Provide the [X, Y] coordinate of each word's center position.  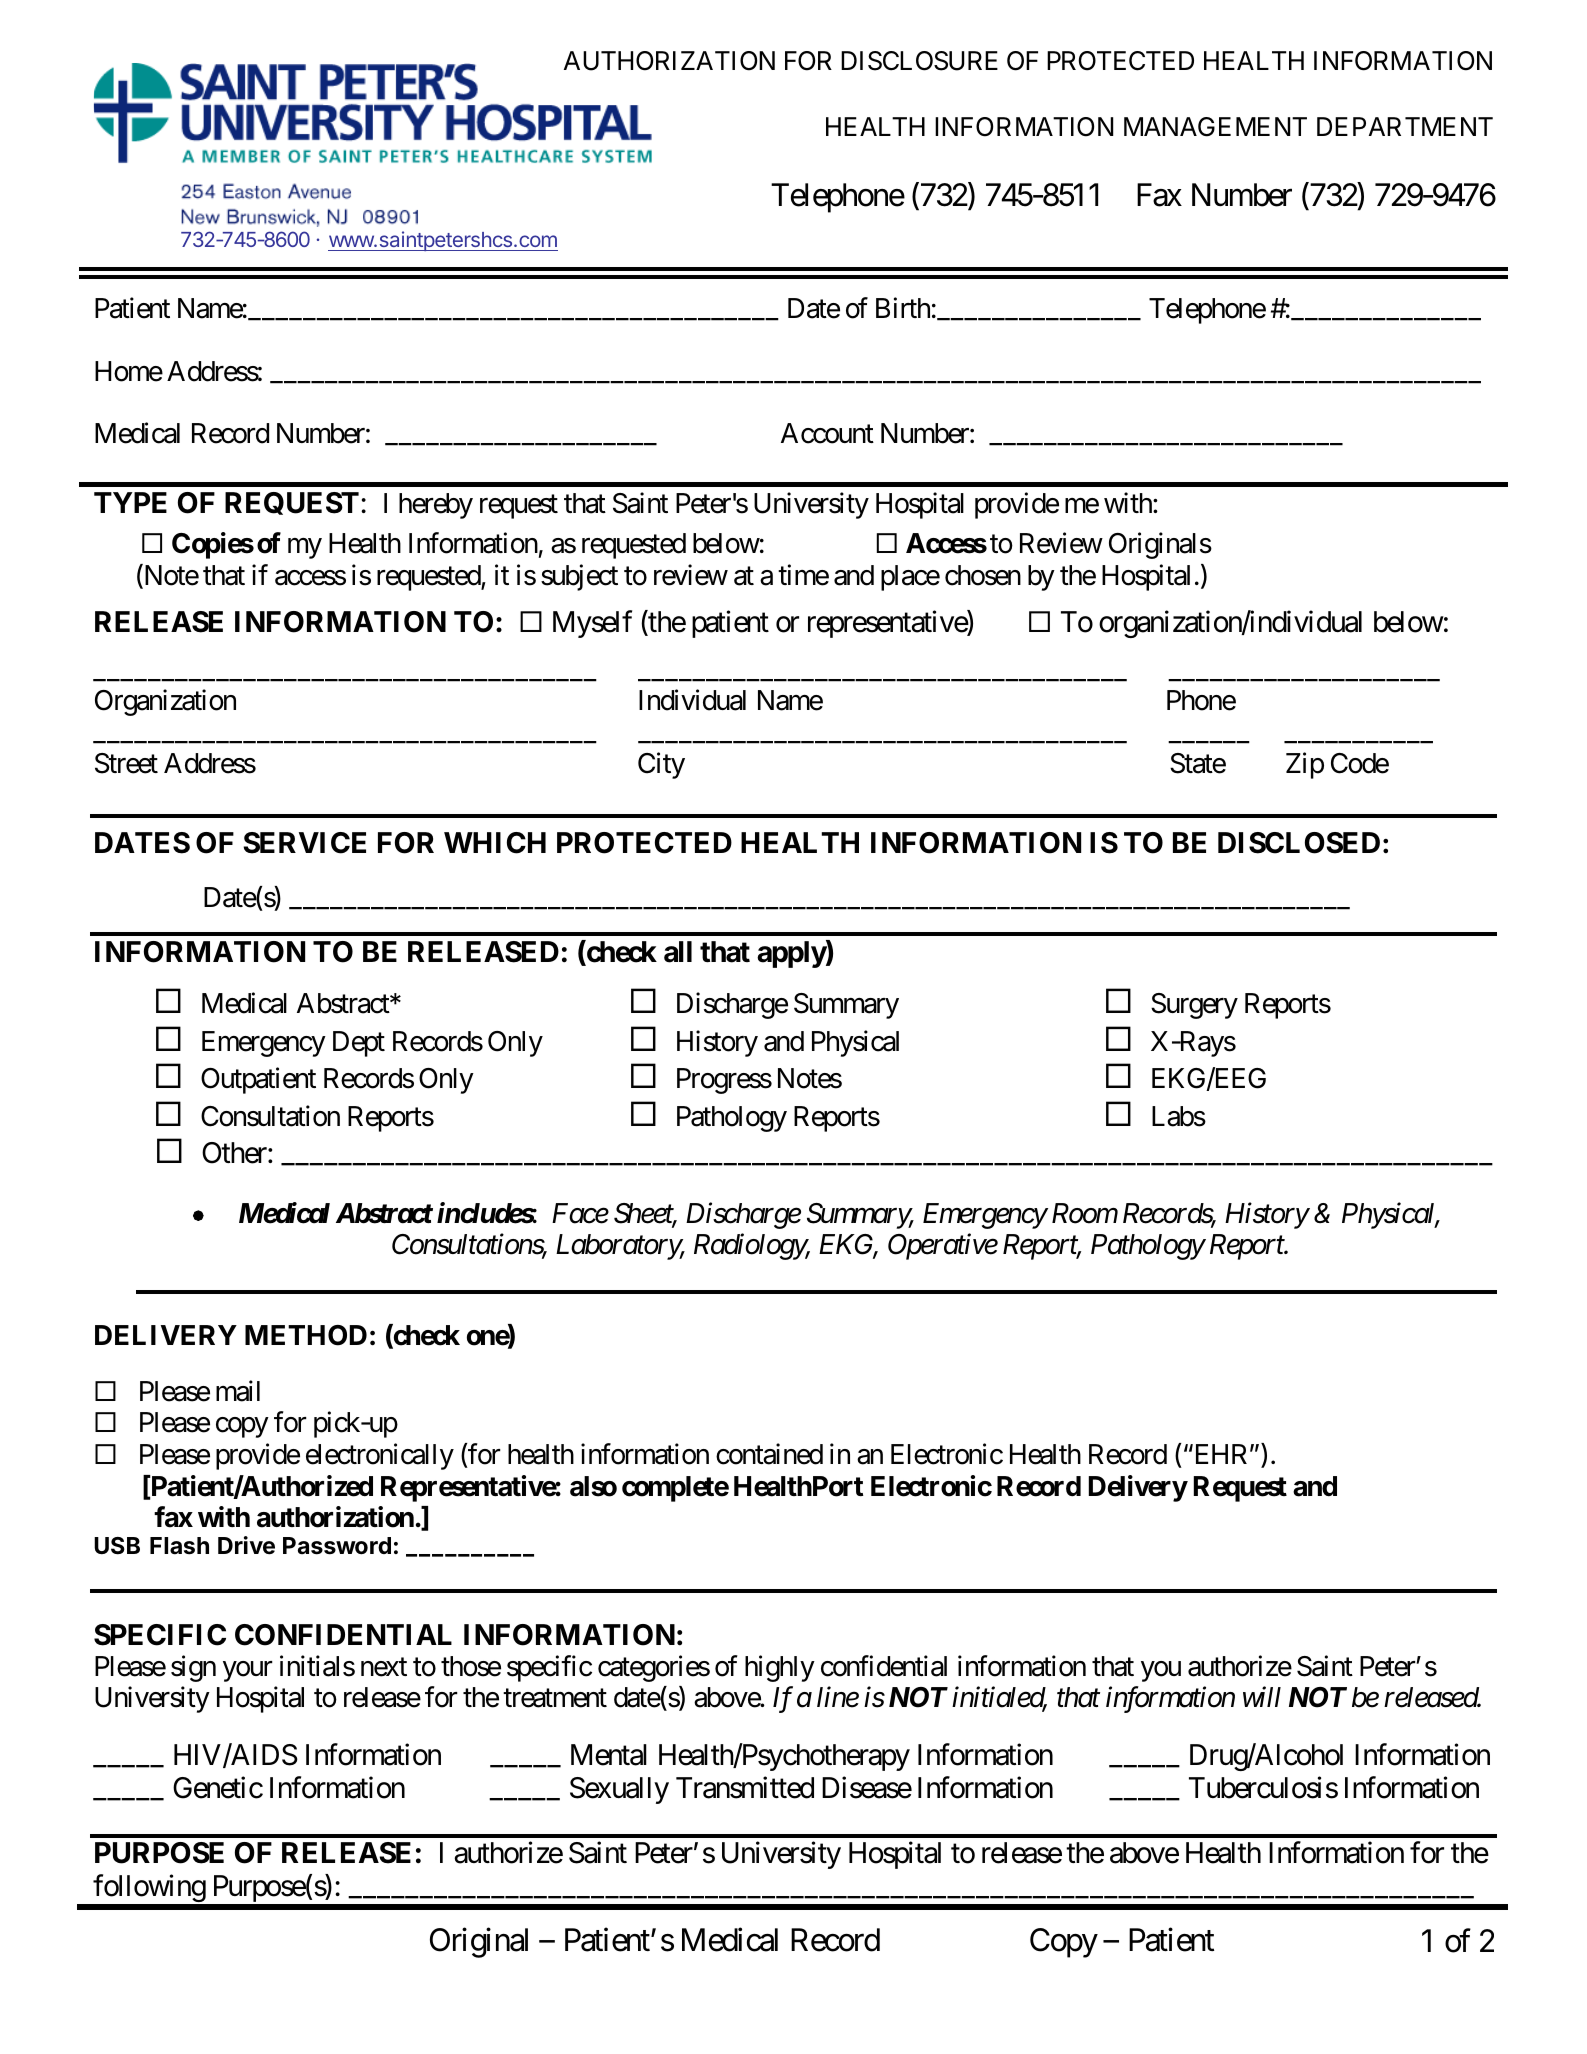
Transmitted [745, 1788]
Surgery [1194, 1006]
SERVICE [304, 843]
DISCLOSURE [919, 61]
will [1262, 1696]
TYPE [130, 502]
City [661, 765]
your [248, 1671]
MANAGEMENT [1215, 127]
